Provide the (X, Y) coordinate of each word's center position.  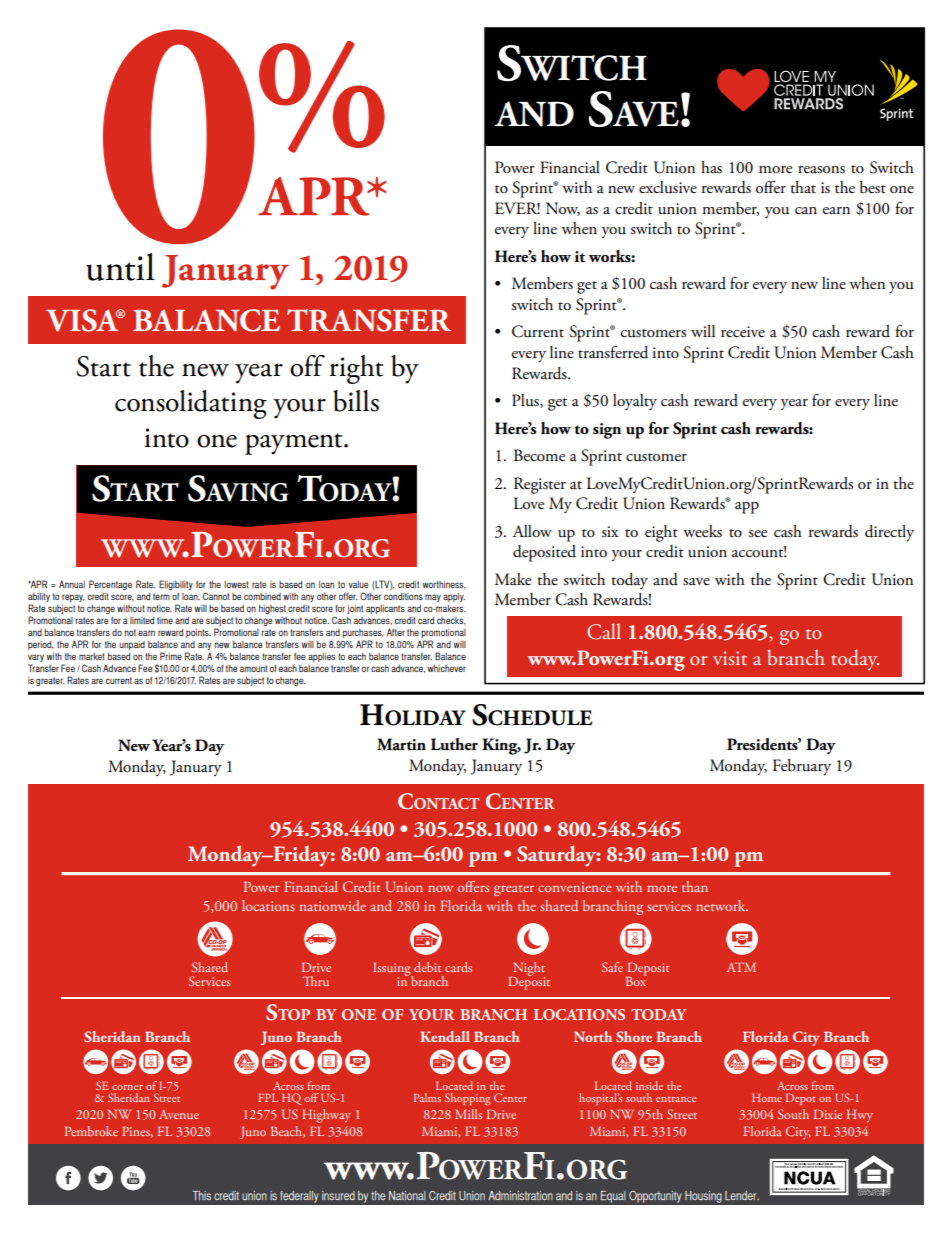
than (695, 886)
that (803, 187)
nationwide (333, 905)
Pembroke (91, 1131)
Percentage (110, 585)
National (407, 1195)
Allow (532, 531)
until (120, 267)
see (757, 534)
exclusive (668, 187)
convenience (575, 887)
